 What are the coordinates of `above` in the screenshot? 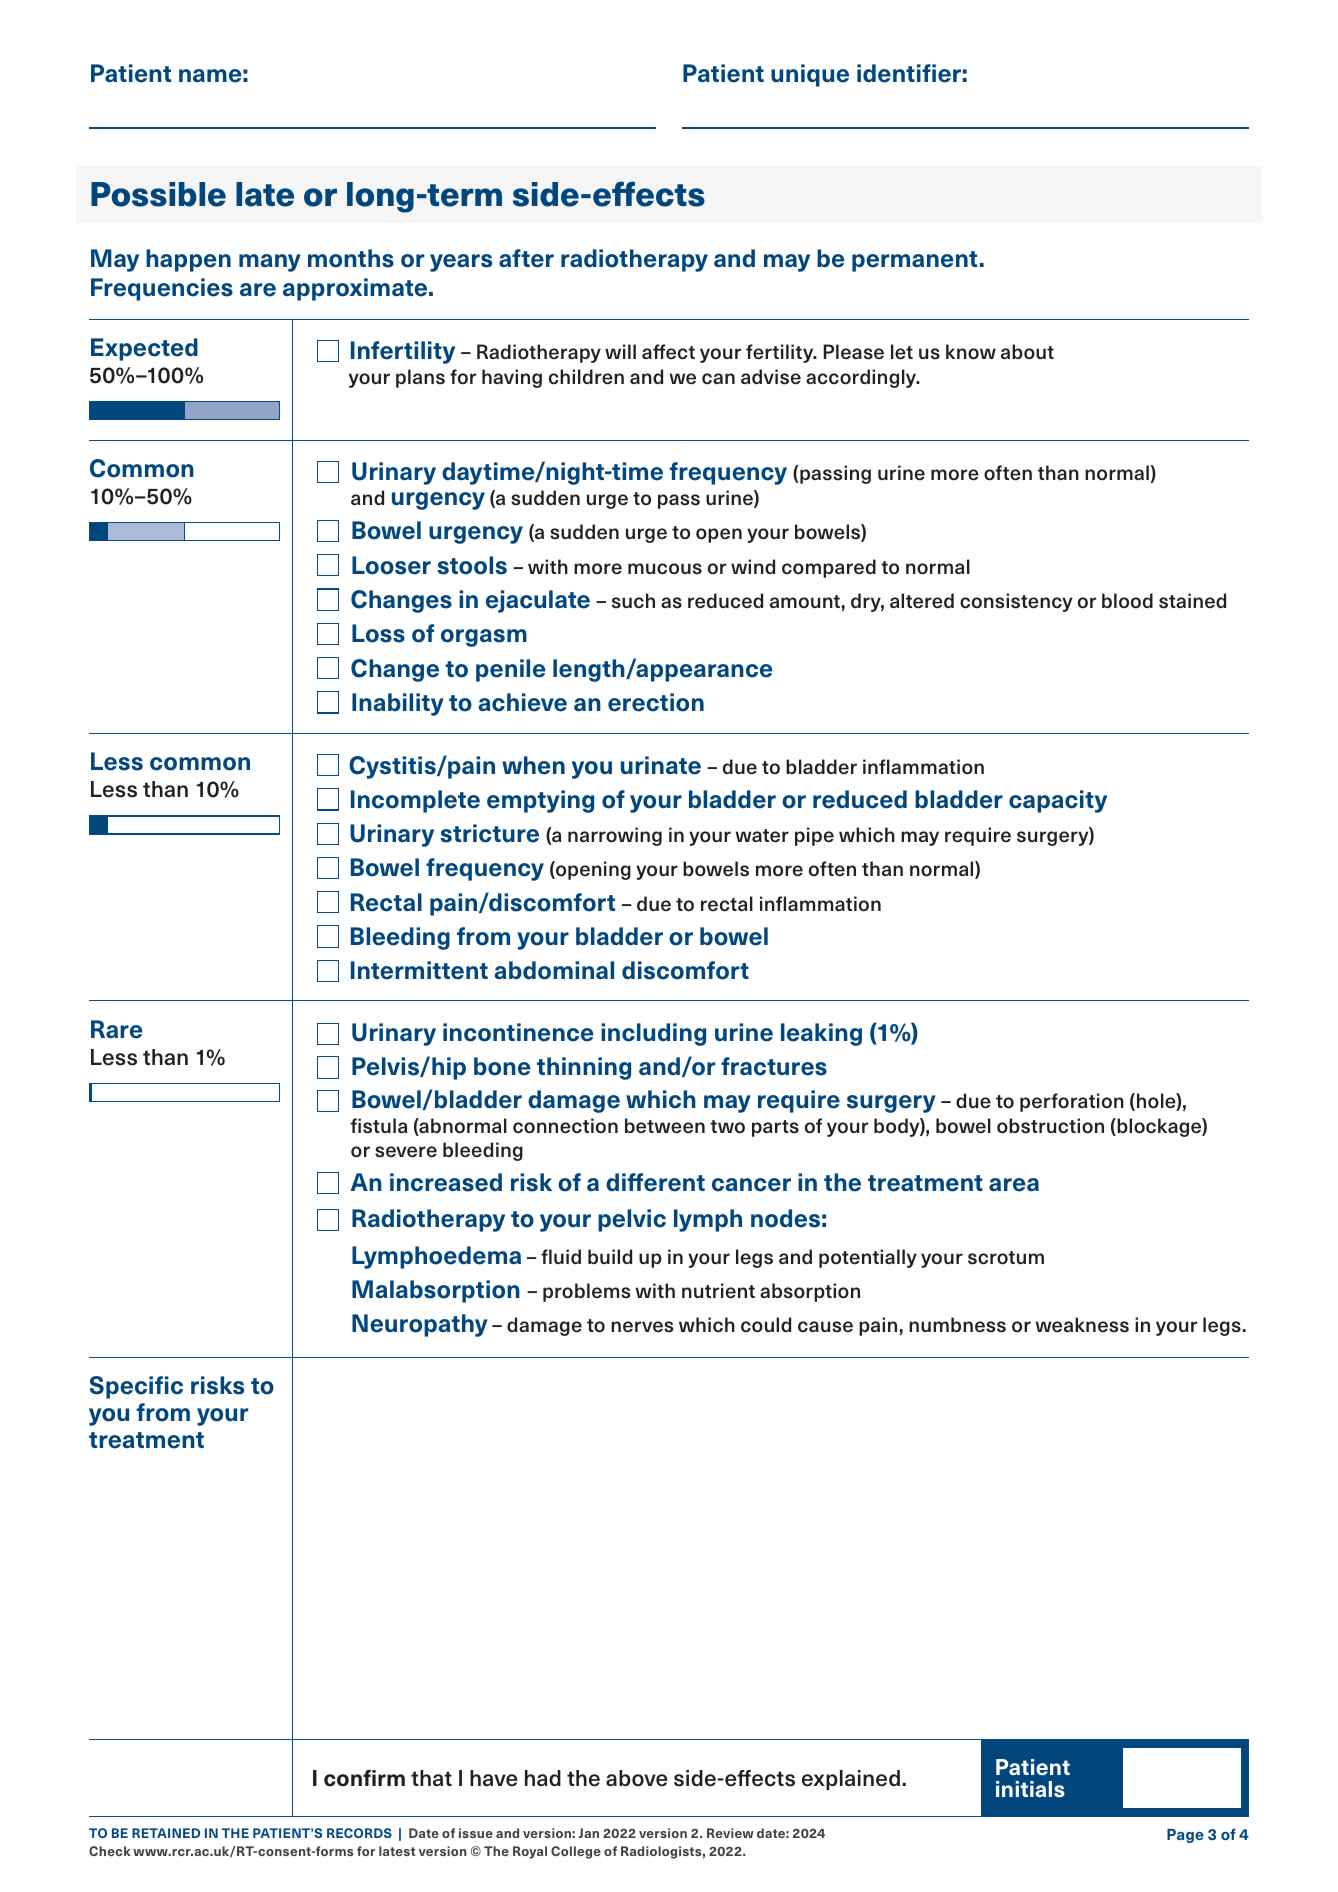 It's located at (636, 1778).
